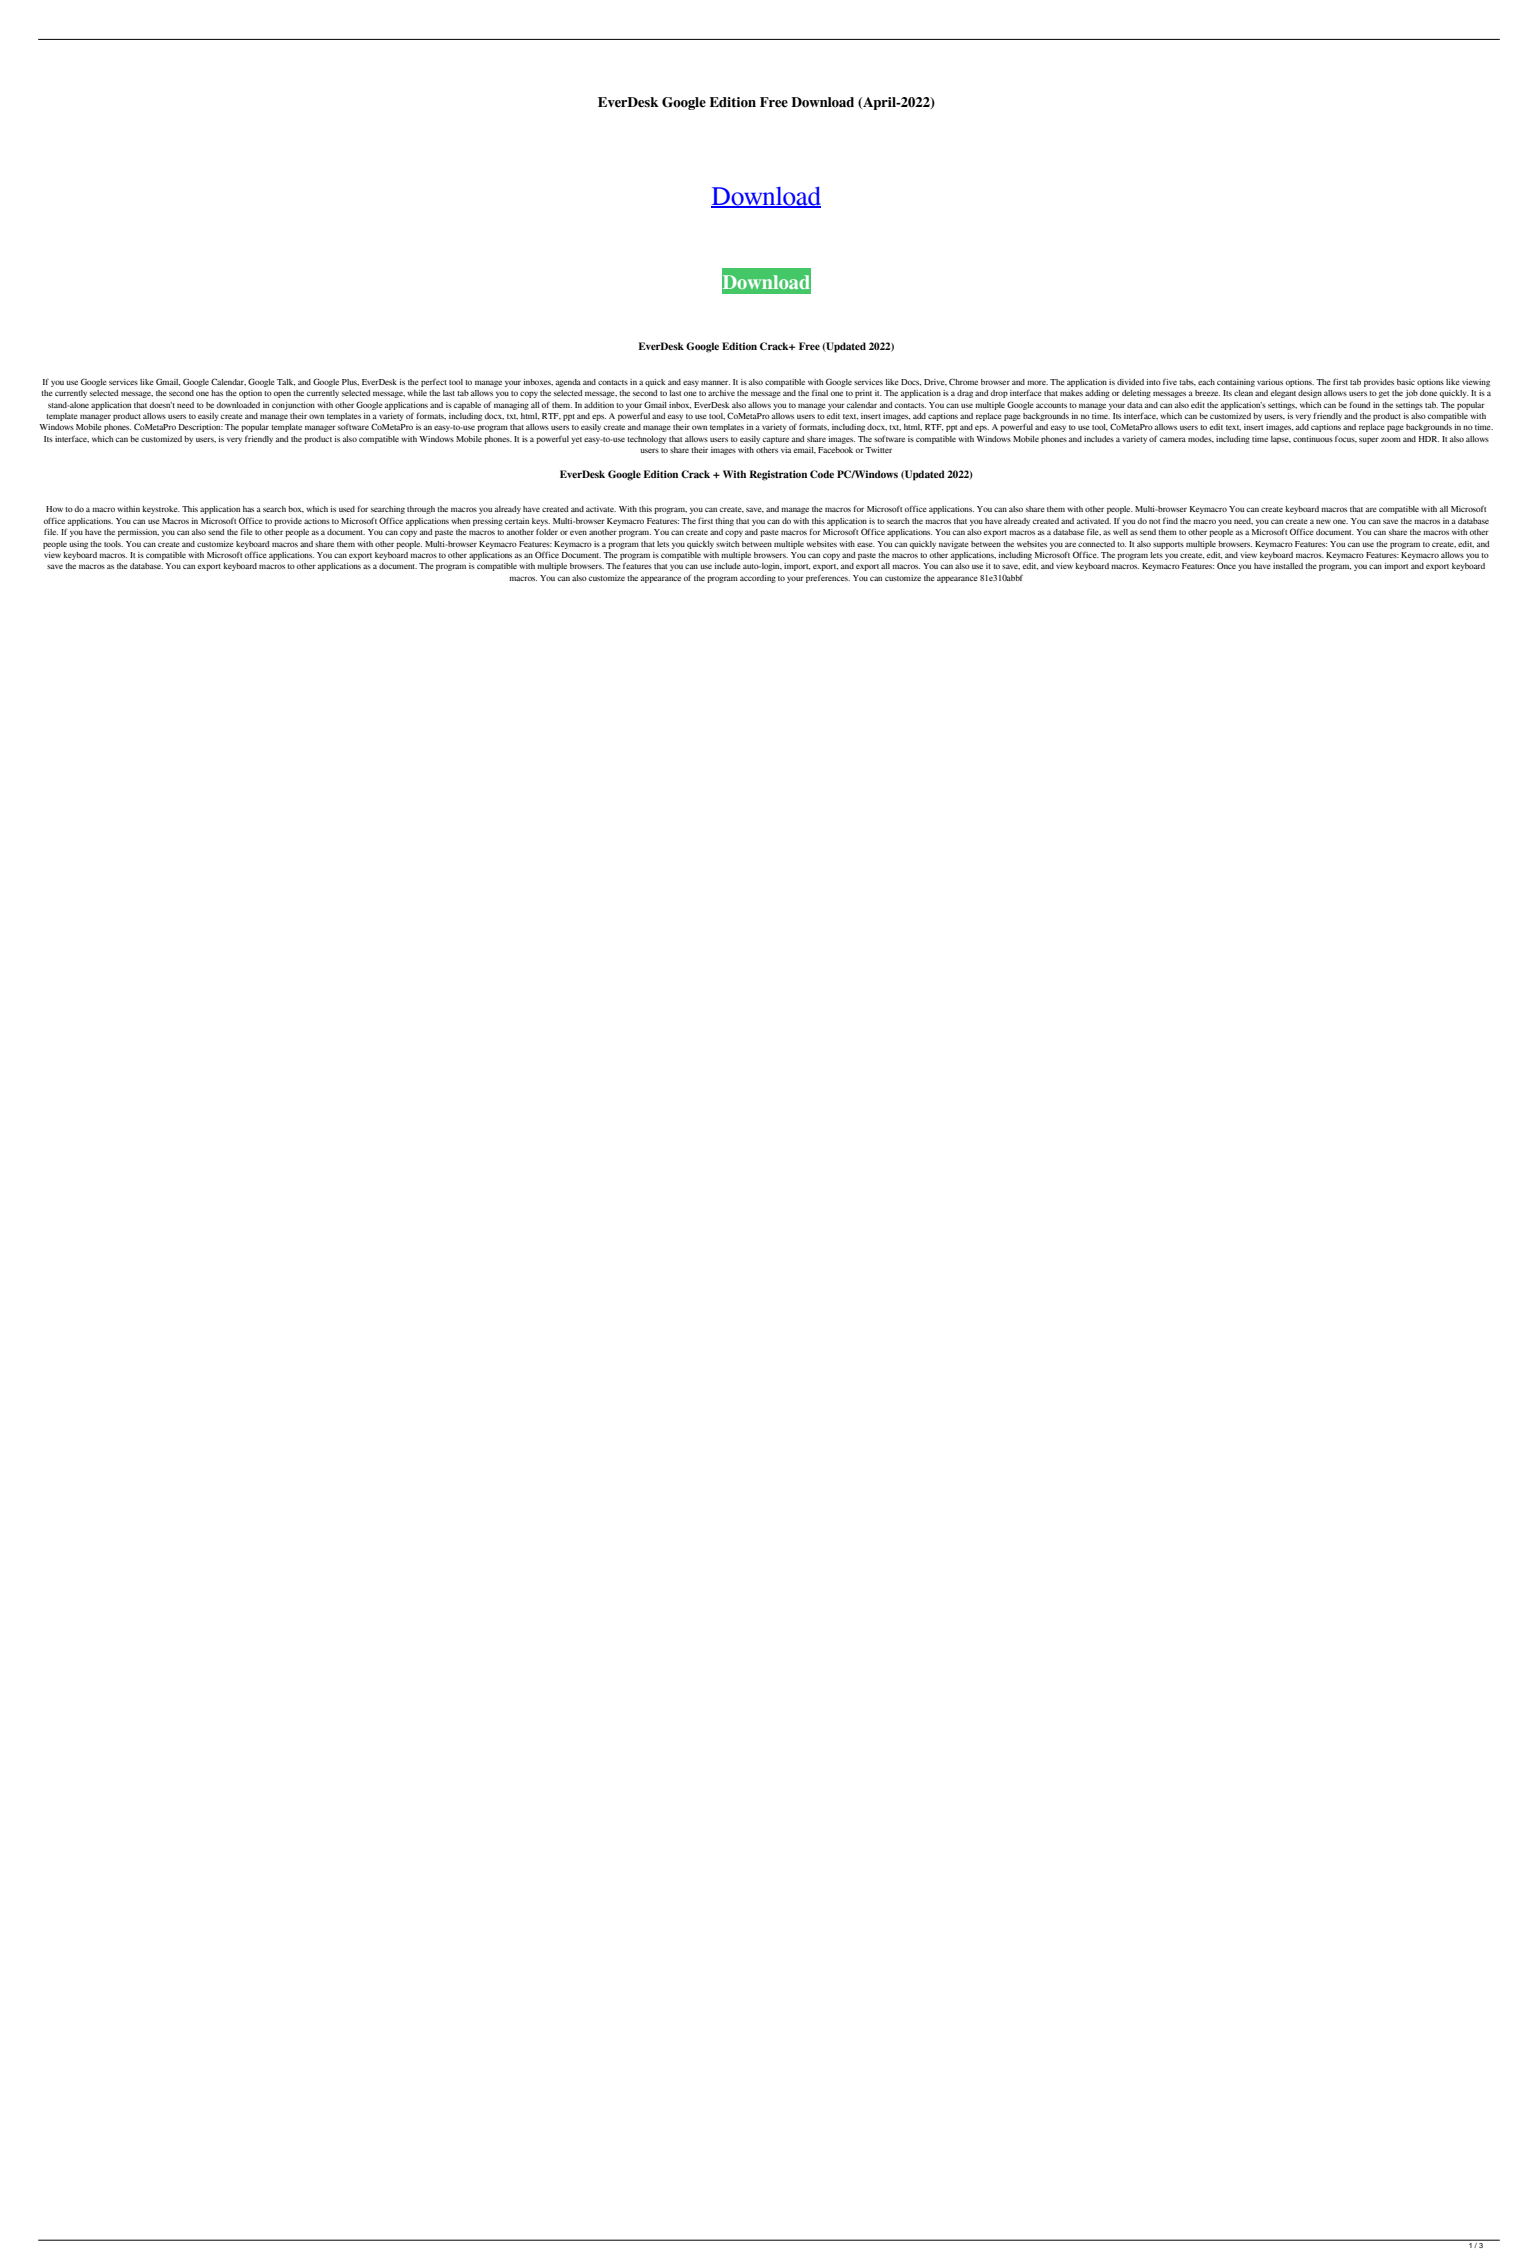 The image size is (1538, 2266). I want to click on Talk, so click(286, 382).
